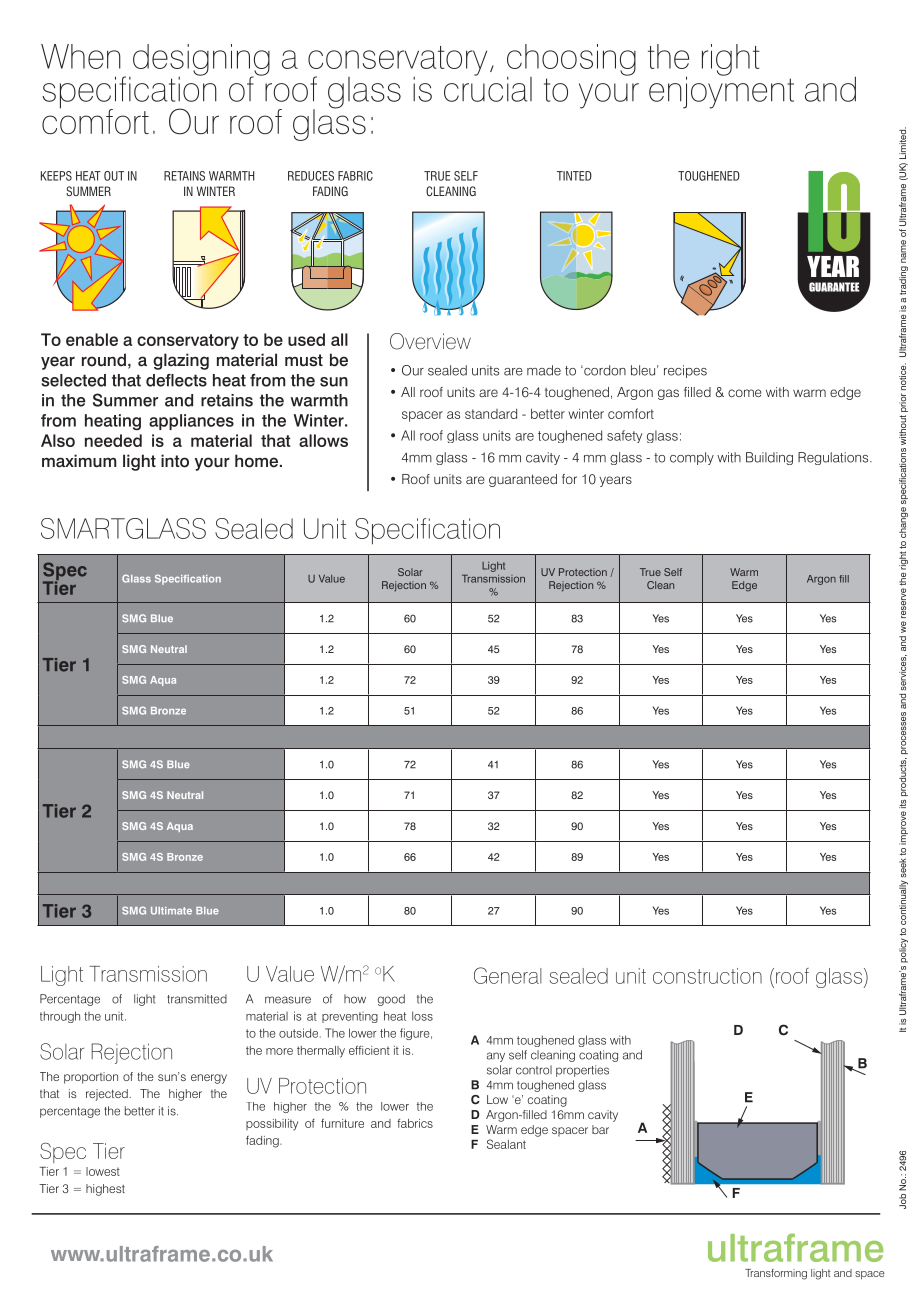 This image has width=924, height=1308. I want to click on allows, so click(323, 440).
